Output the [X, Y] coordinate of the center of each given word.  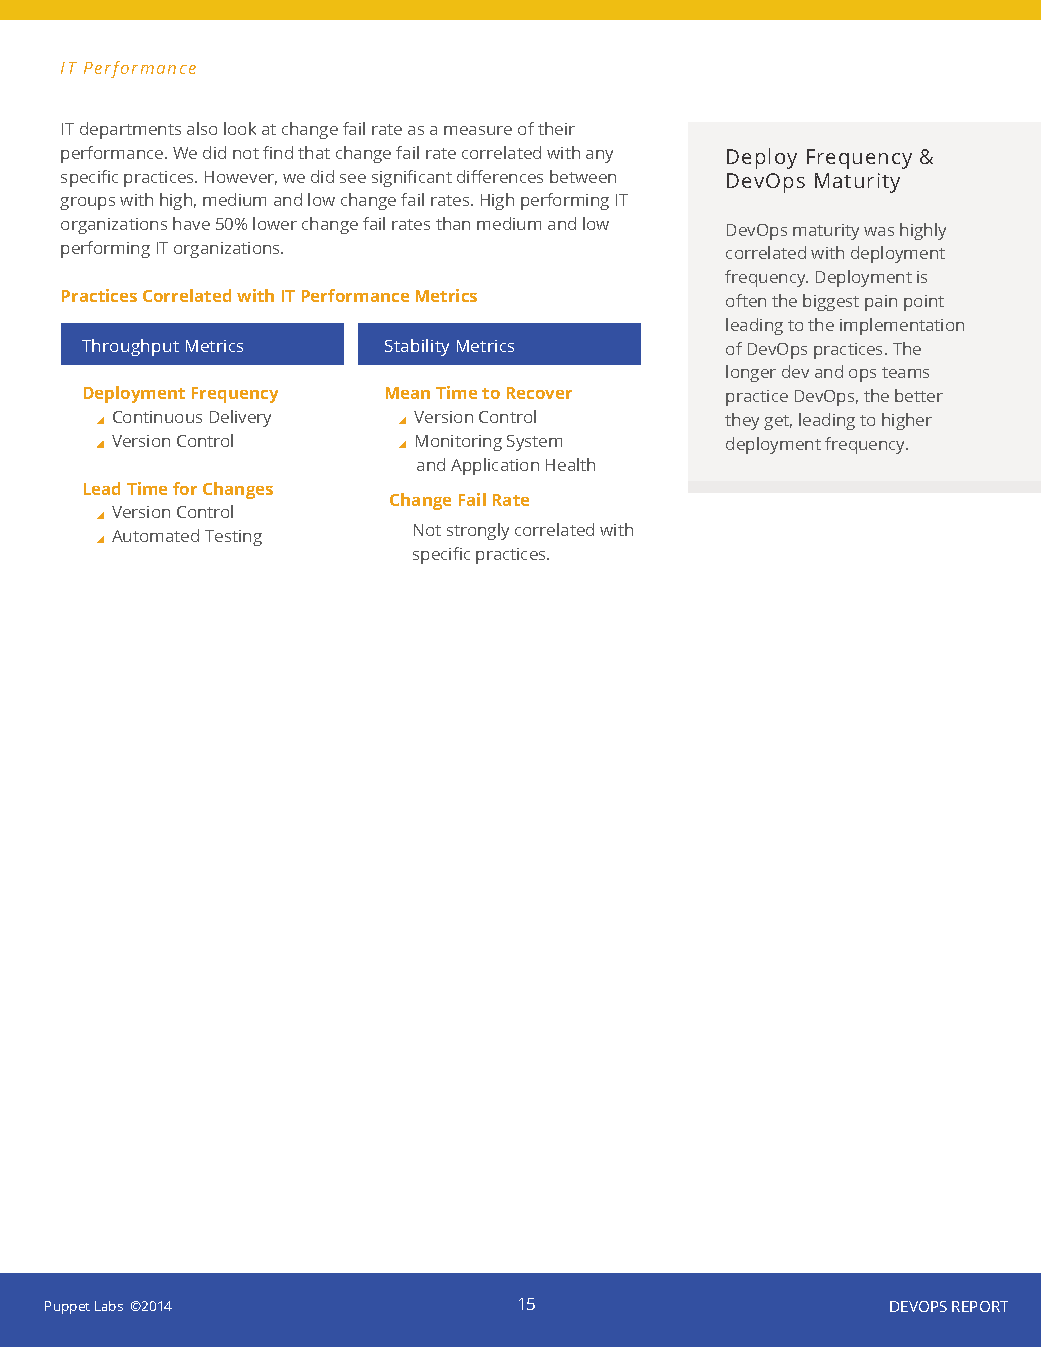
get [778, 422]
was [879, 231]
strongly [478, 531]
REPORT [980, 1306]
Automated [155, 535]
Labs [109, 1306]
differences [500, 176]
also [202, 128]
